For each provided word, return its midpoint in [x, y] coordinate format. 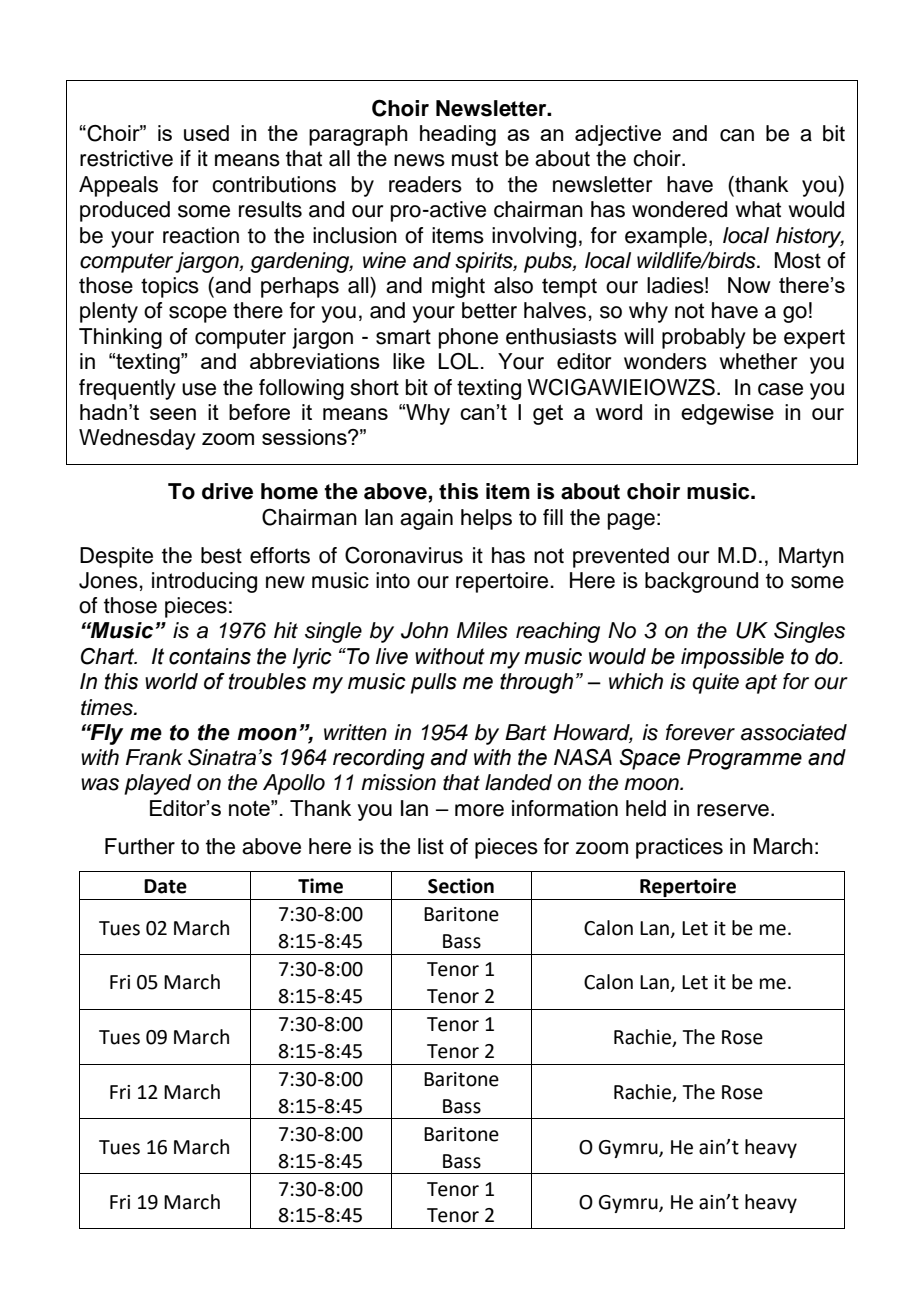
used [206, 133]
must [475, 159]
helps [486, 519]
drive [227, 491]
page [631, 521]
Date [165, 886]
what [758, 209]
